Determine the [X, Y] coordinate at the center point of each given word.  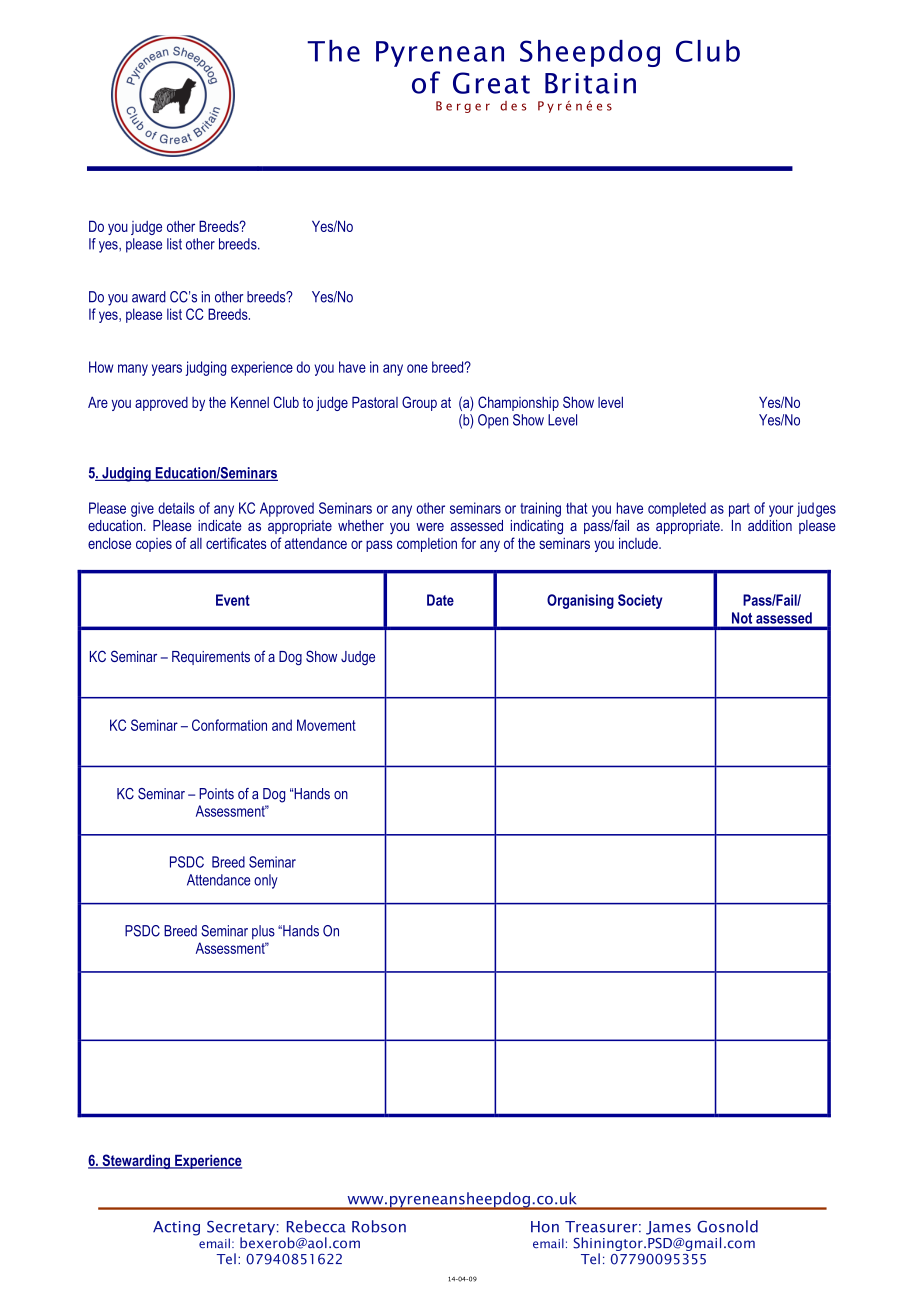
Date [440, 600]
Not [742, 618]
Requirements [211, 658]
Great [491, 83]
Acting [176, 1228]
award [149, 297]
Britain [590, 83]
